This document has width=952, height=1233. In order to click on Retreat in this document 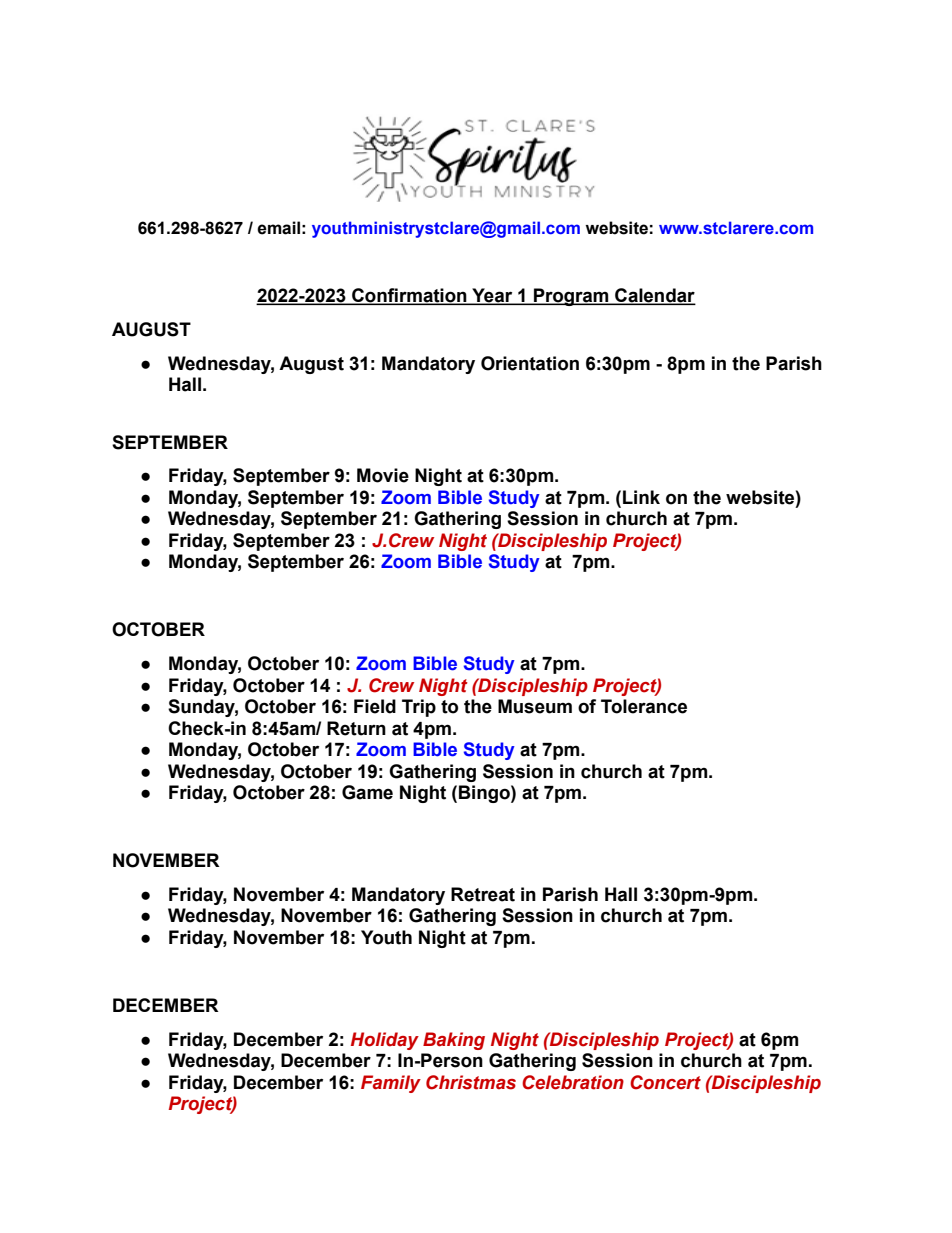, I will do `click(483, 894)`.
